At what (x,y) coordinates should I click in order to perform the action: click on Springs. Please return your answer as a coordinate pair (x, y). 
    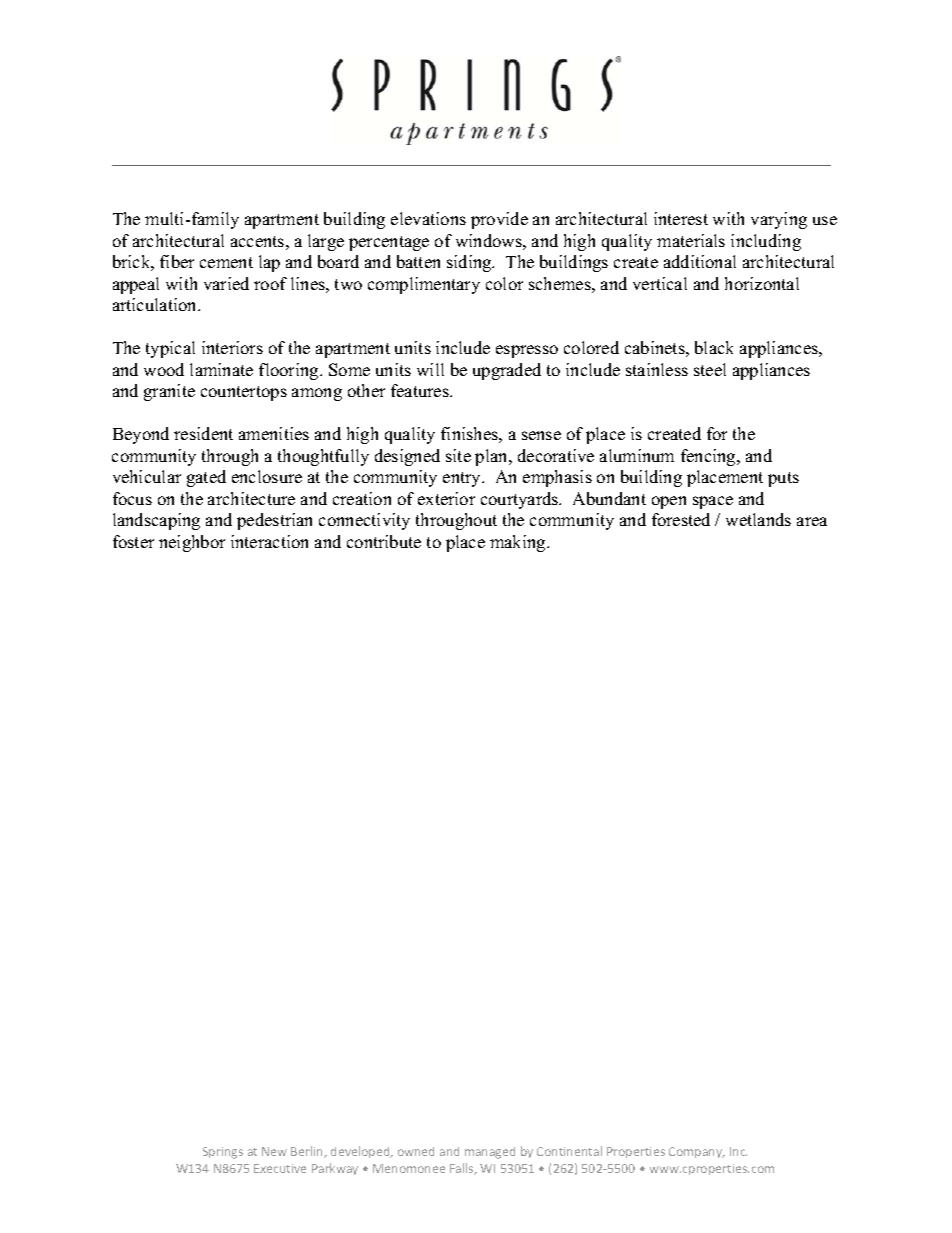
    Looking at the image, I should click on (223, 1153).
